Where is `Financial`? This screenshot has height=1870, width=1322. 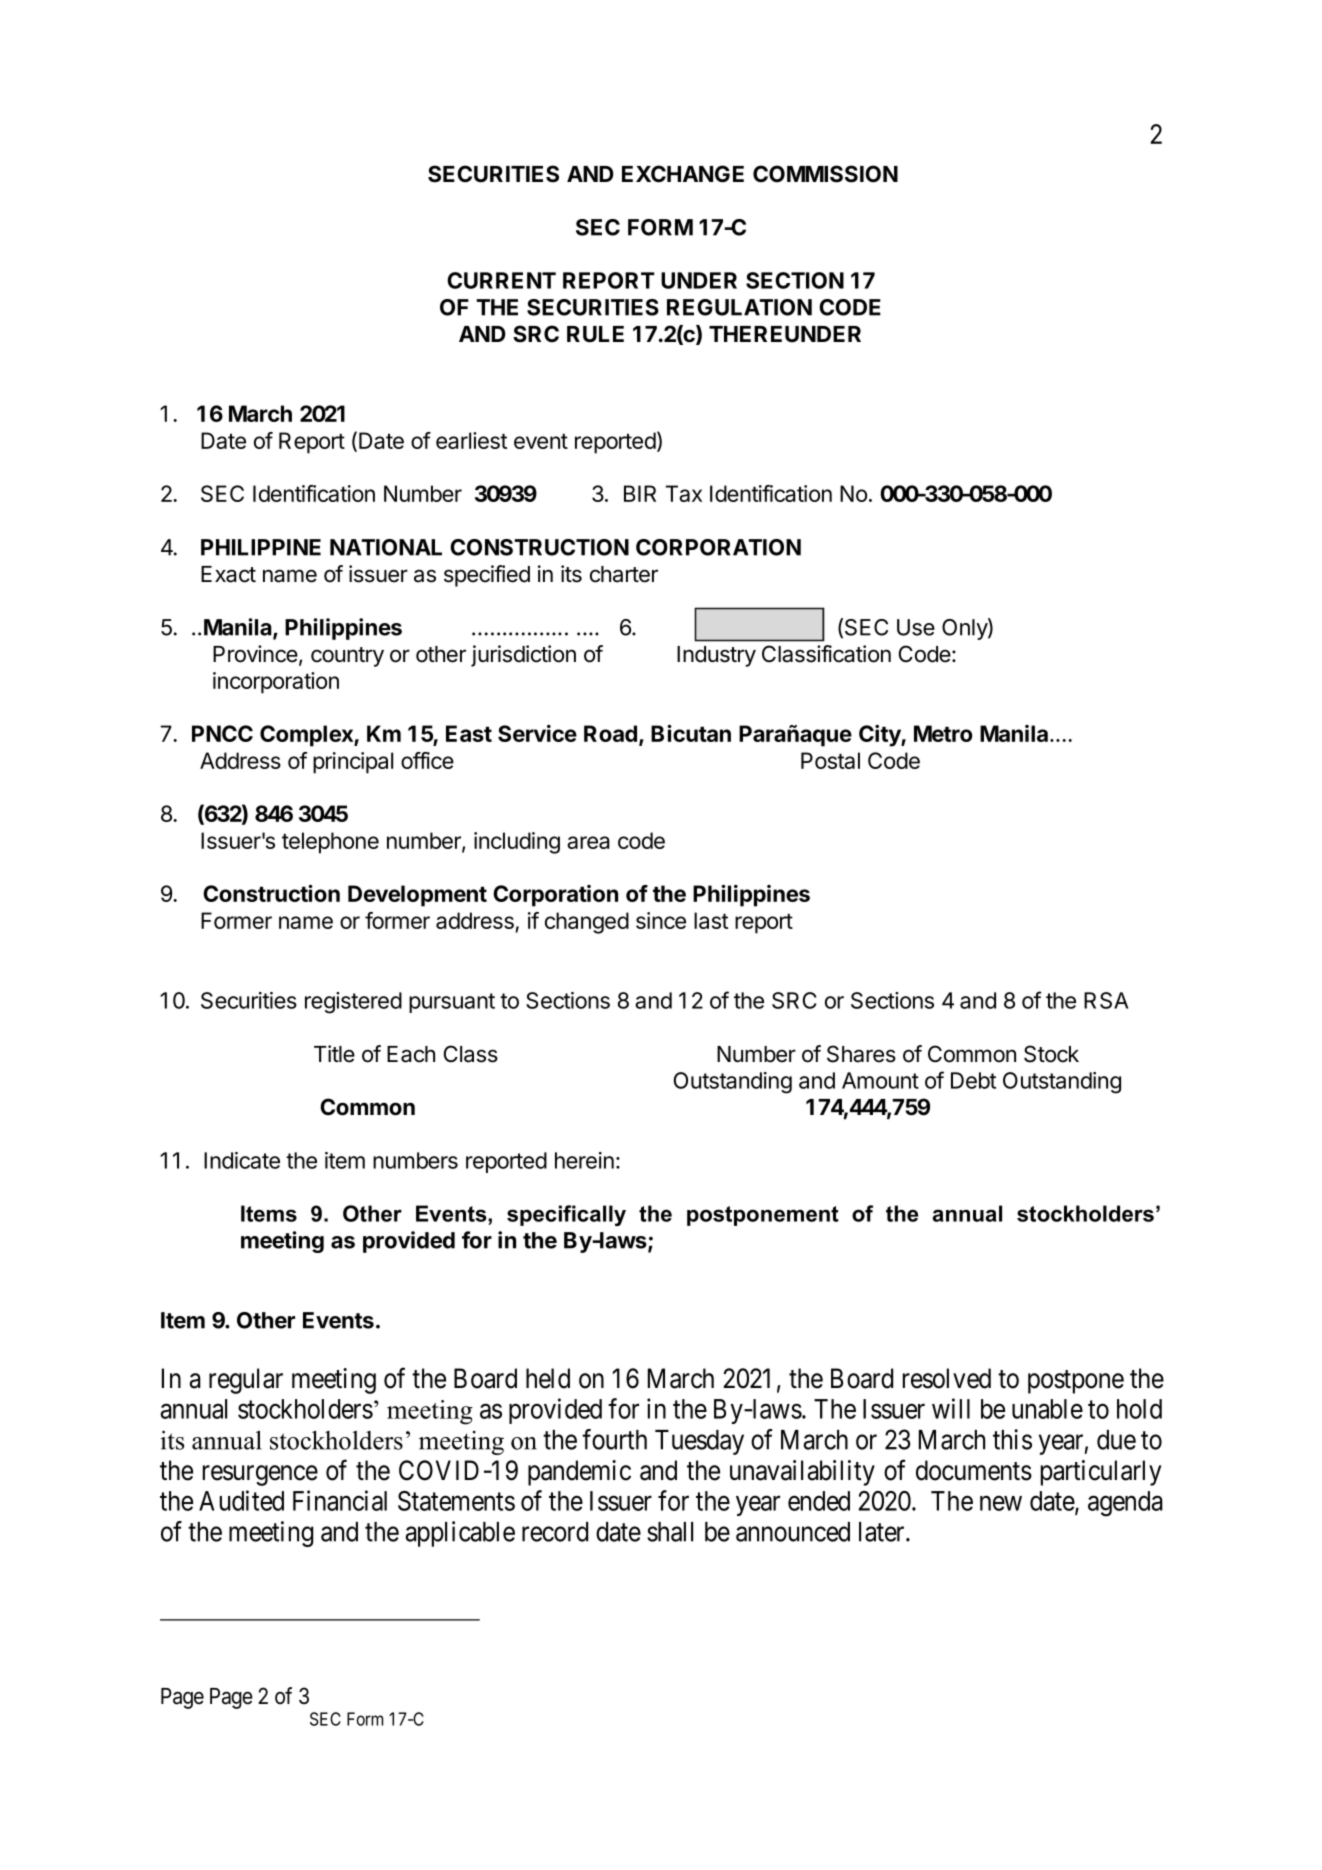
Financial is located at coordinates (340, 1500).
